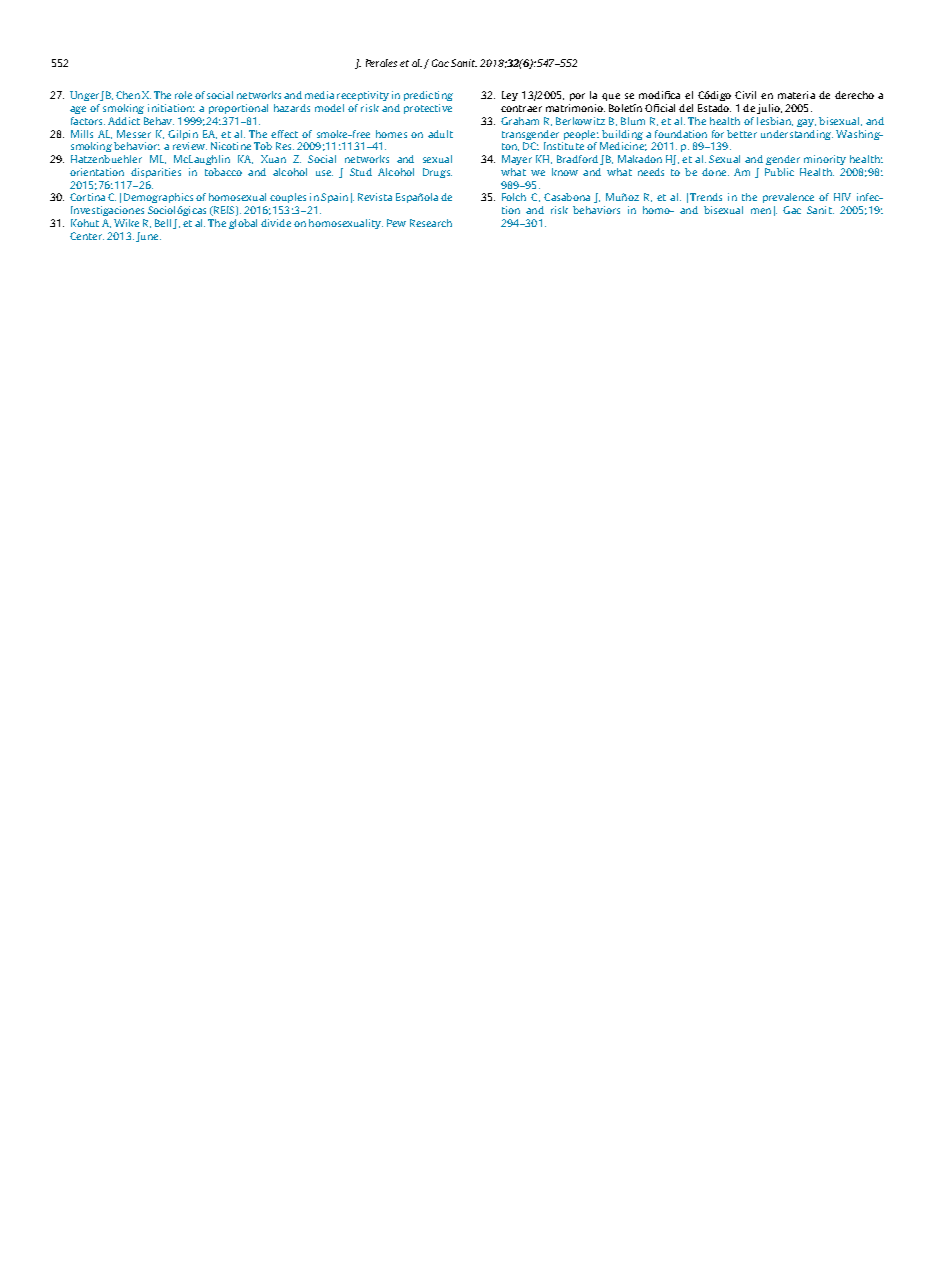  I want to click on men, so click(761, 211).
